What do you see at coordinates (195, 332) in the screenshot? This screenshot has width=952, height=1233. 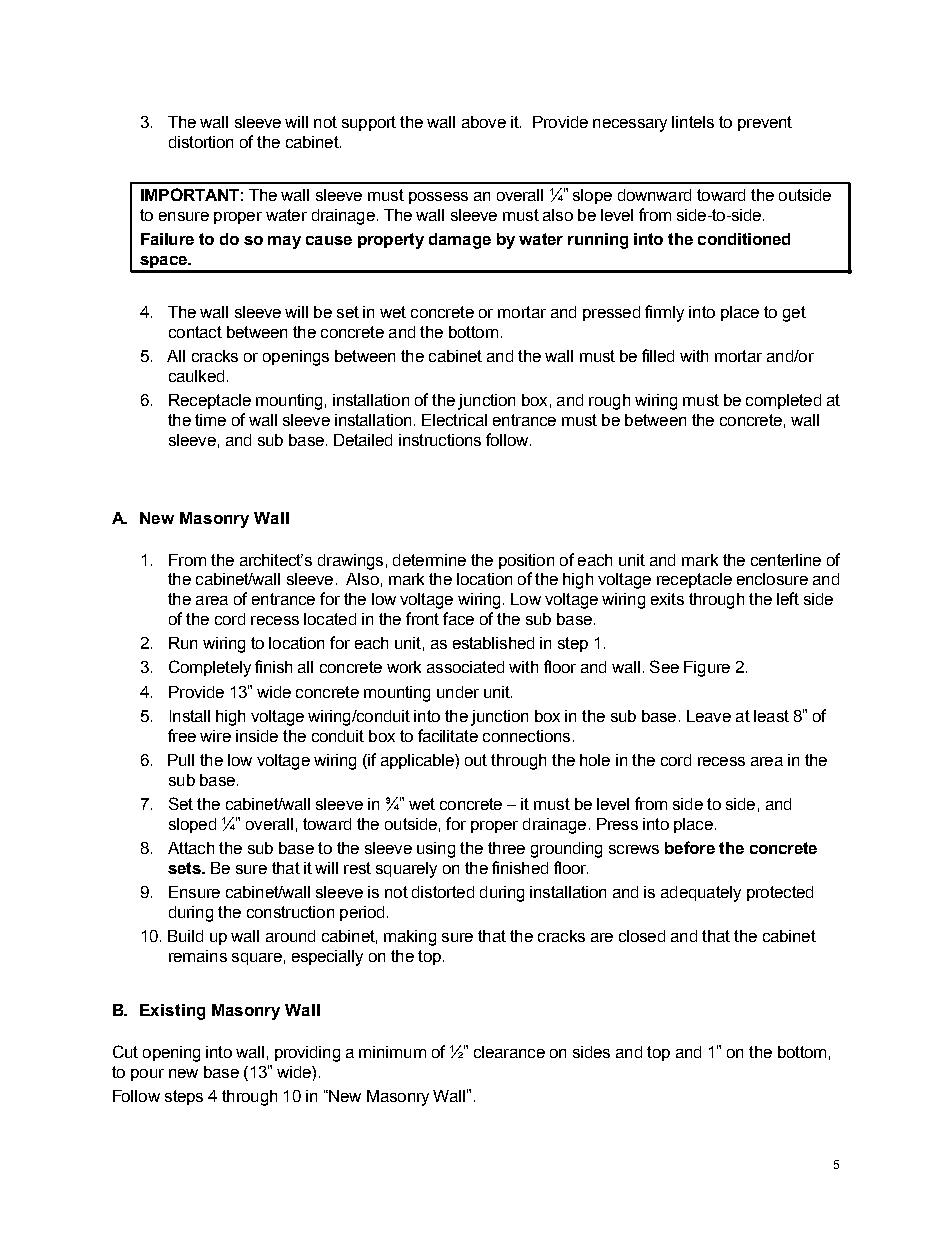 I see `contact` at bounding box center [195, 332].
